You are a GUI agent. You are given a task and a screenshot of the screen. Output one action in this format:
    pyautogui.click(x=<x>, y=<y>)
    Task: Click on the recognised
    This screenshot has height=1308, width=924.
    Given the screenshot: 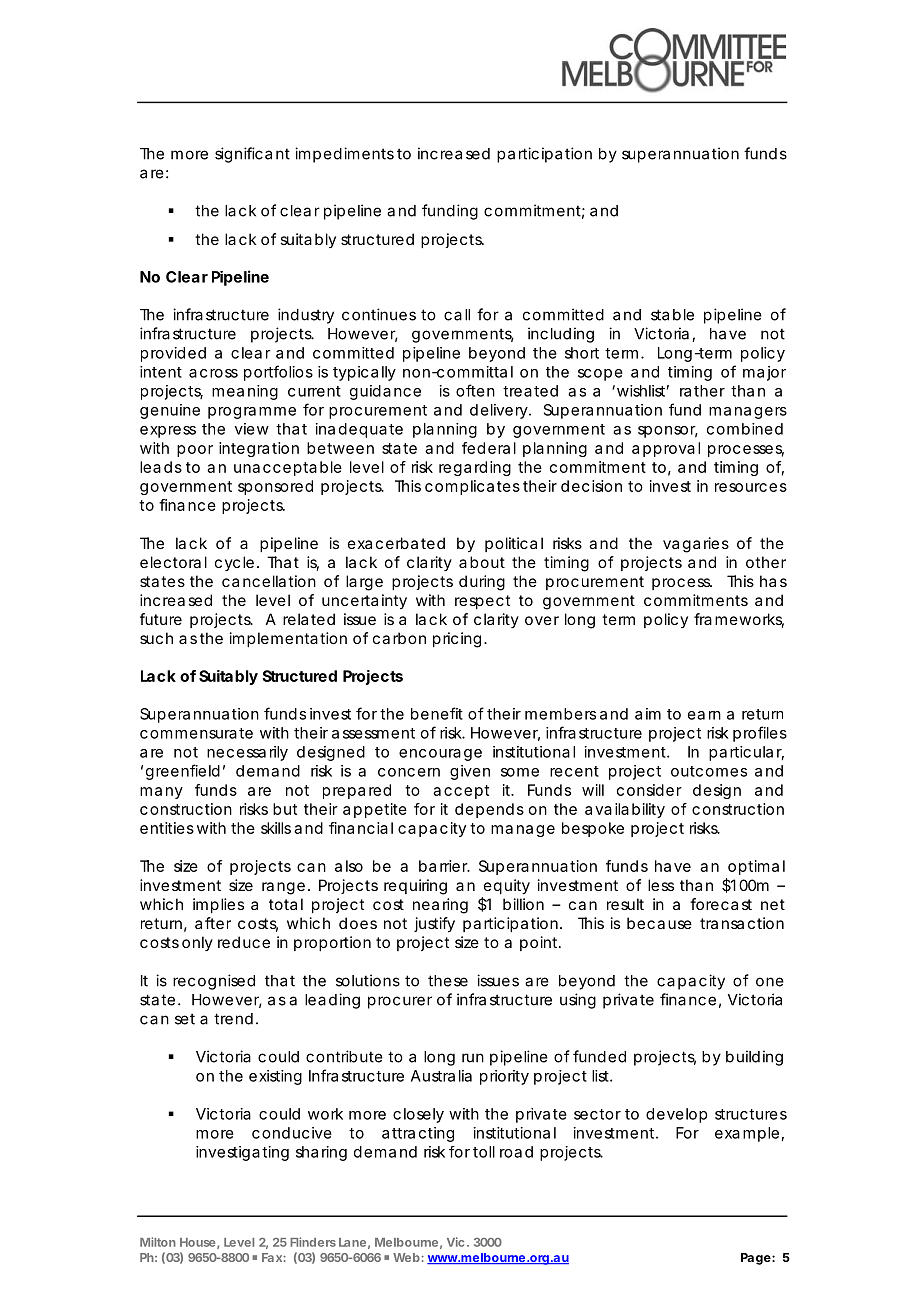 What is the action you would take?
    pyautogui.click(x=214, y=982)
